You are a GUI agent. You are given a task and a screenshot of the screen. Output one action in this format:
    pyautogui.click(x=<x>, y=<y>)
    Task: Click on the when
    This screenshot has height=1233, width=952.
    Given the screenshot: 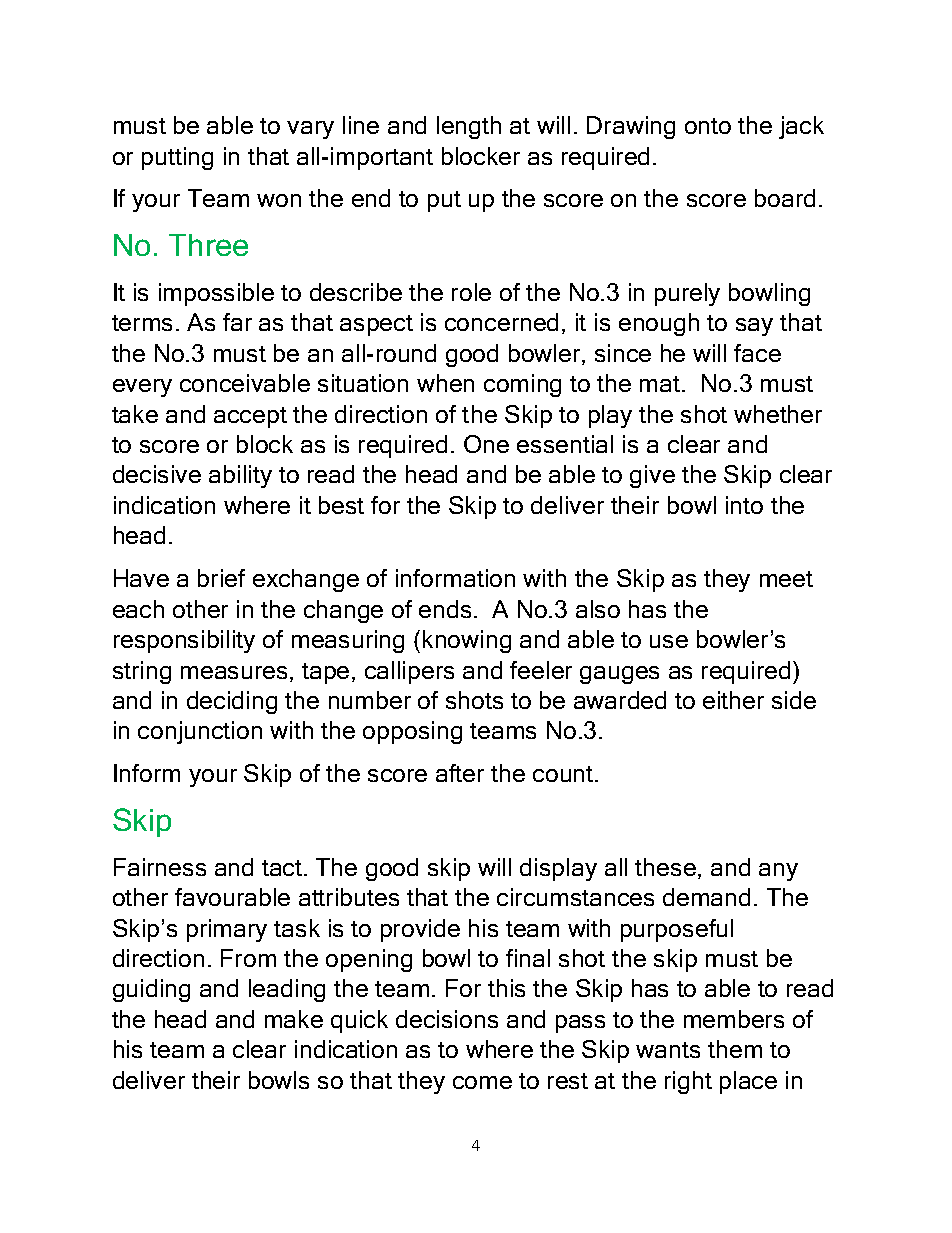 What is the action you would take?
    pyautogui.click(x=445, y=383)
